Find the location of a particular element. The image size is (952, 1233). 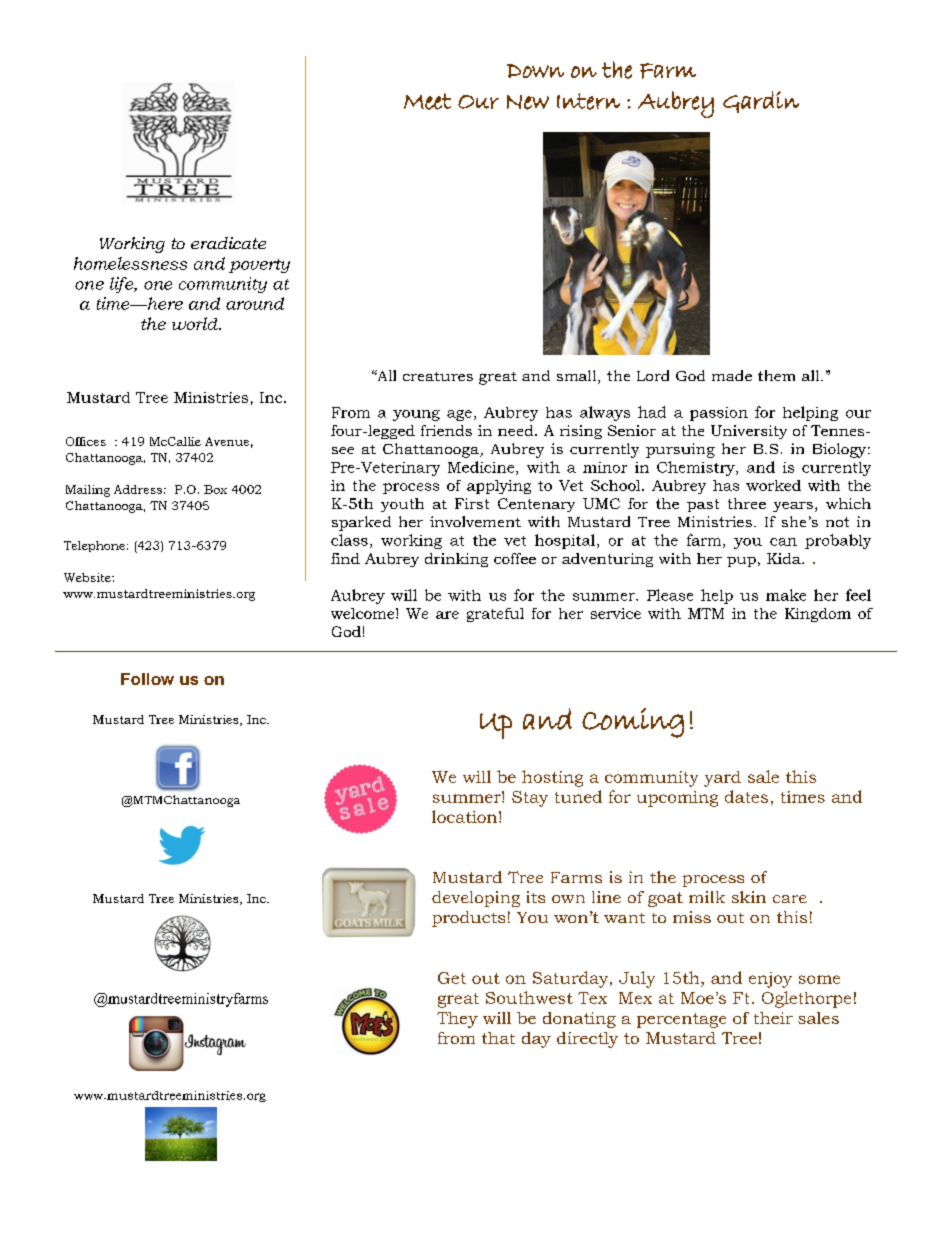

their is located at coordinates (773, 1018).
